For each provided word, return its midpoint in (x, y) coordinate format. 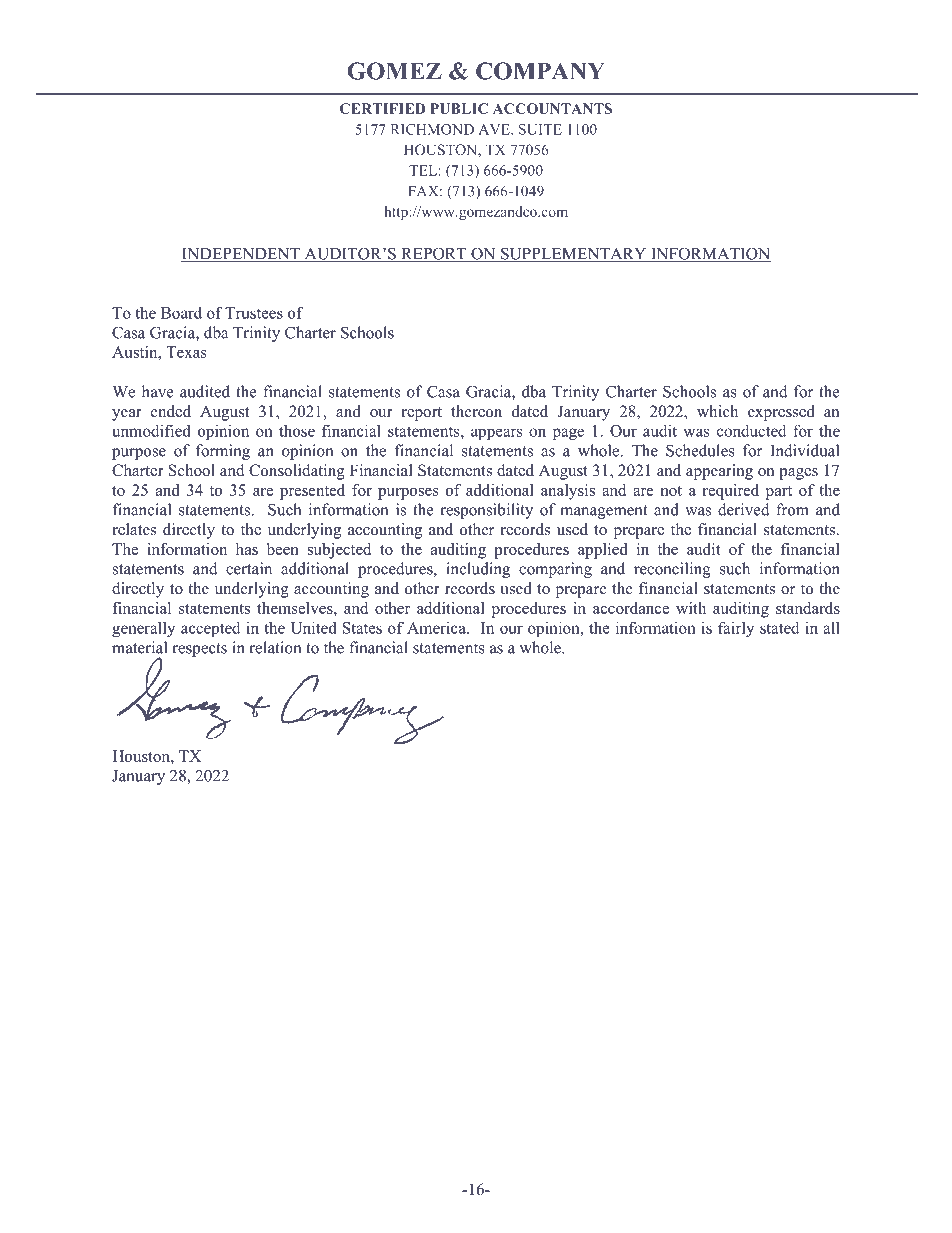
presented (312, 492)
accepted (210, 629)
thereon (476, 411)
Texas (186, 352)
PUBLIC (459, 108)
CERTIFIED (383, 108)
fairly (736, 629)
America (437, 627)
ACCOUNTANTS (552, 108)
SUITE (540, 129)
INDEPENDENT (241, 255)
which (717, 411)
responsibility (486, 511)
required (730, 492)
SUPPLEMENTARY (574, 254)
